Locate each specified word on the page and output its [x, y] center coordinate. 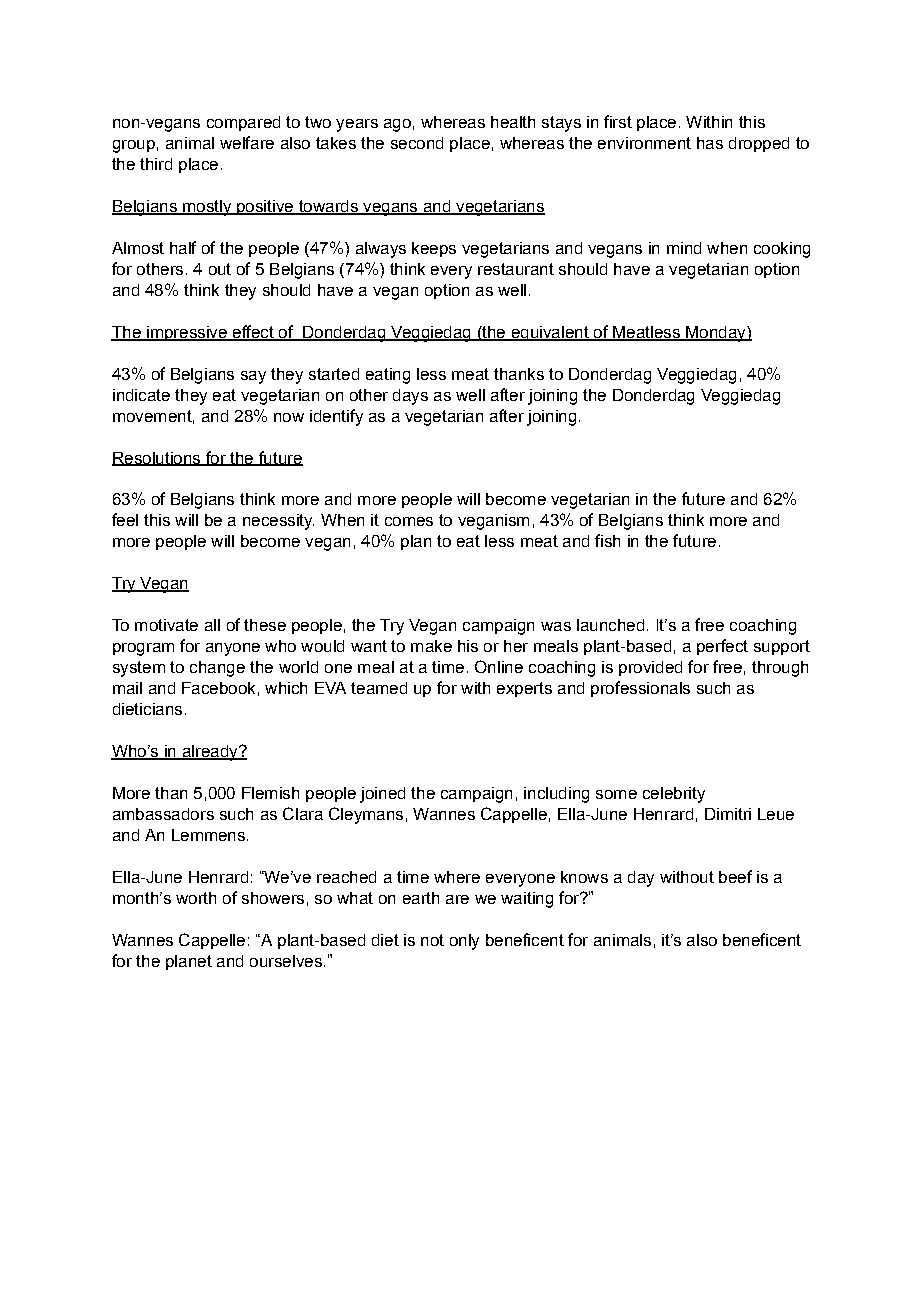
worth [196, 898]
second [417, 143]
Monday [716, 334]
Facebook [218, 688]
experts [524, 689]
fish [607, 540]
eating [388, 376]
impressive [187, 333]
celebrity [674, 795]
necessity [278, 522]
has [710, 143]
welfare [247, 142]
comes [409, 521]
